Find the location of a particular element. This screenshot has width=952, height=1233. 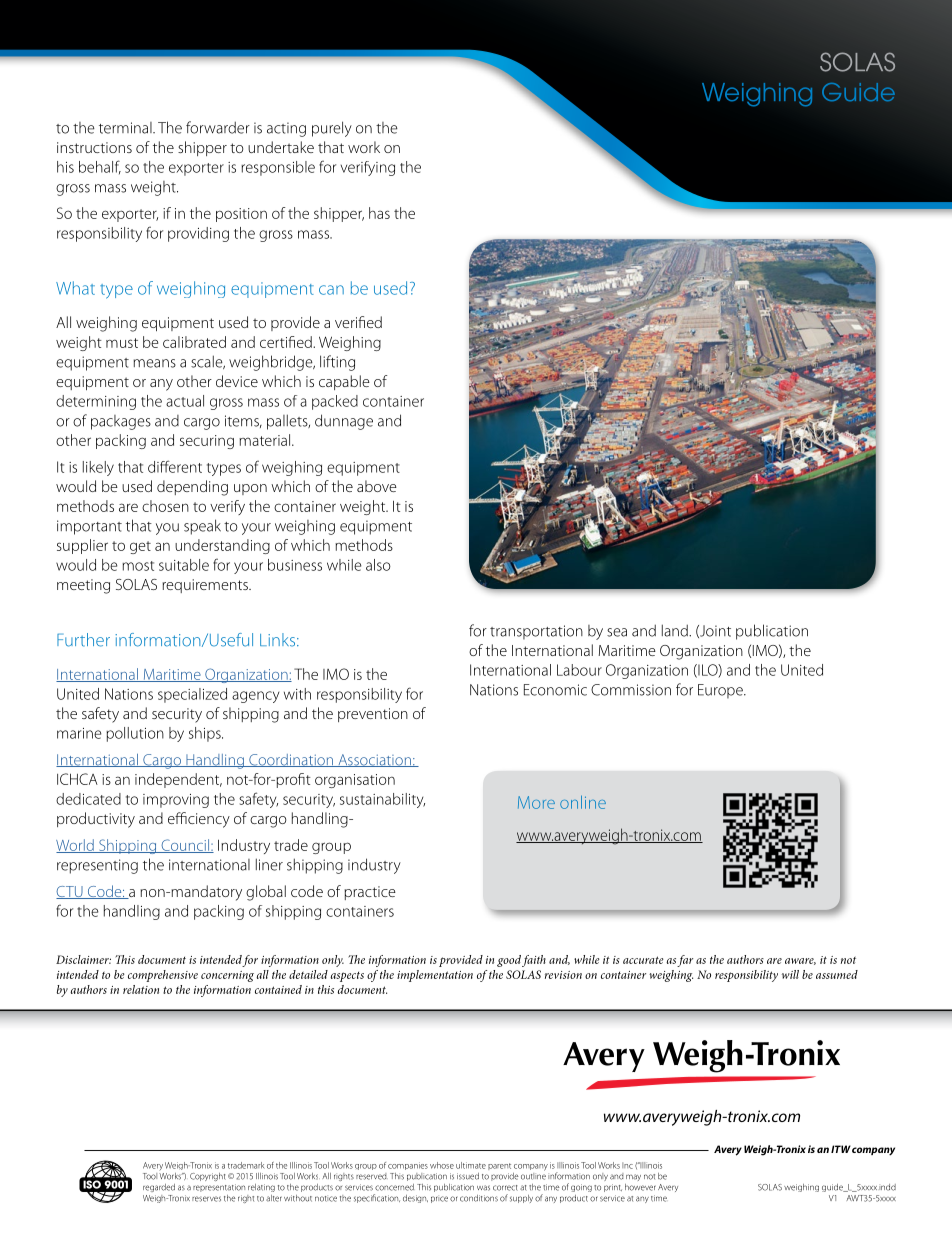

actual is located at coordinates (185, 401).
